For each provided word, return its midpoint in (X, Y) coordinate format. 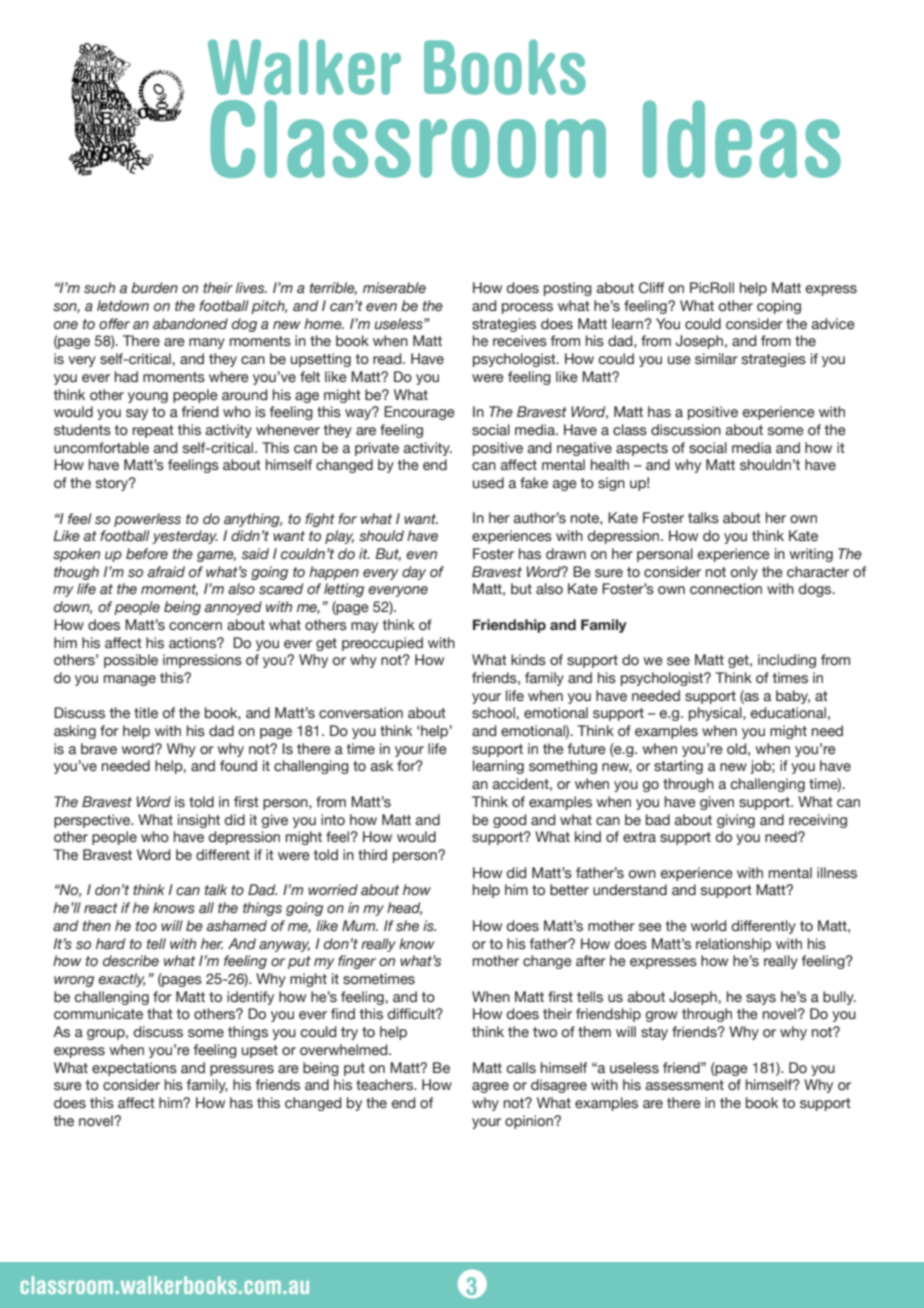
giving (736, 821)
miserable (394, 288)
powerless (147, 520)
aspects (642, 449)
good (509, 821)
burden (154, 288)
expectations (134, 1069)
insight (199, 821)
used (488, 483)
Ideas (742, 139)
